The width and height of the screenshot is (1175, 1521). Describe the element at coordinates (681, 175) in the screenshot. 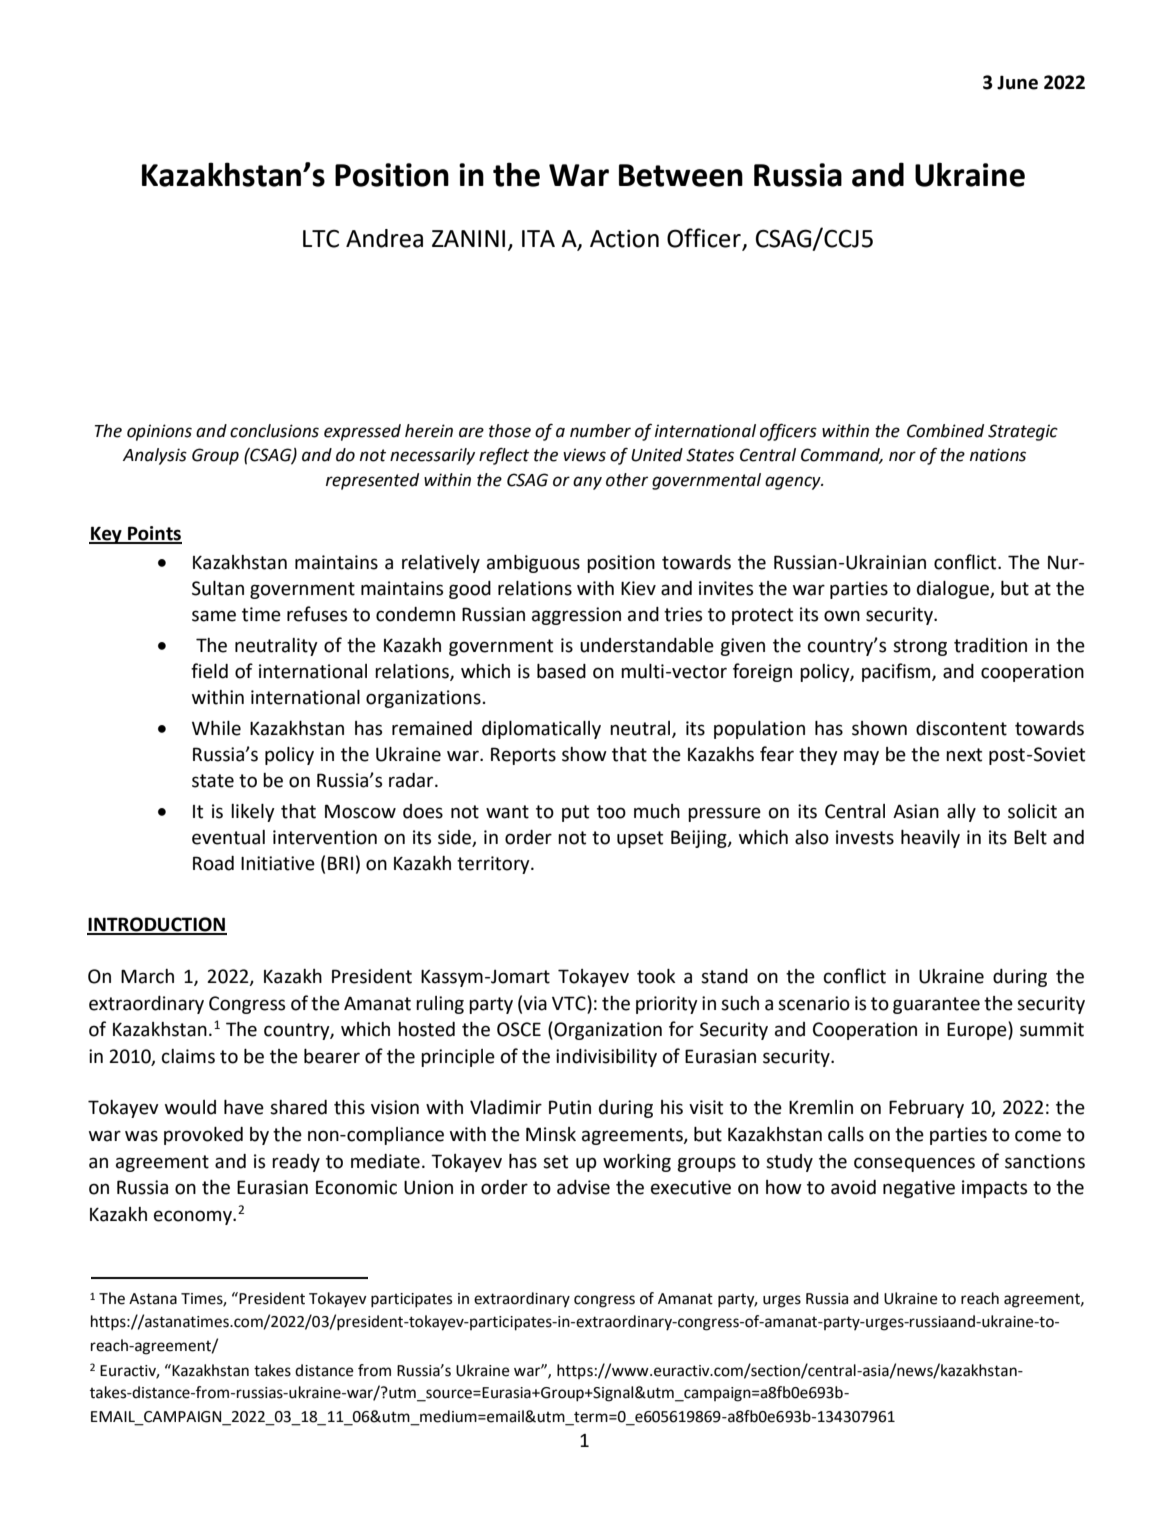

I see `Between` at that location.
